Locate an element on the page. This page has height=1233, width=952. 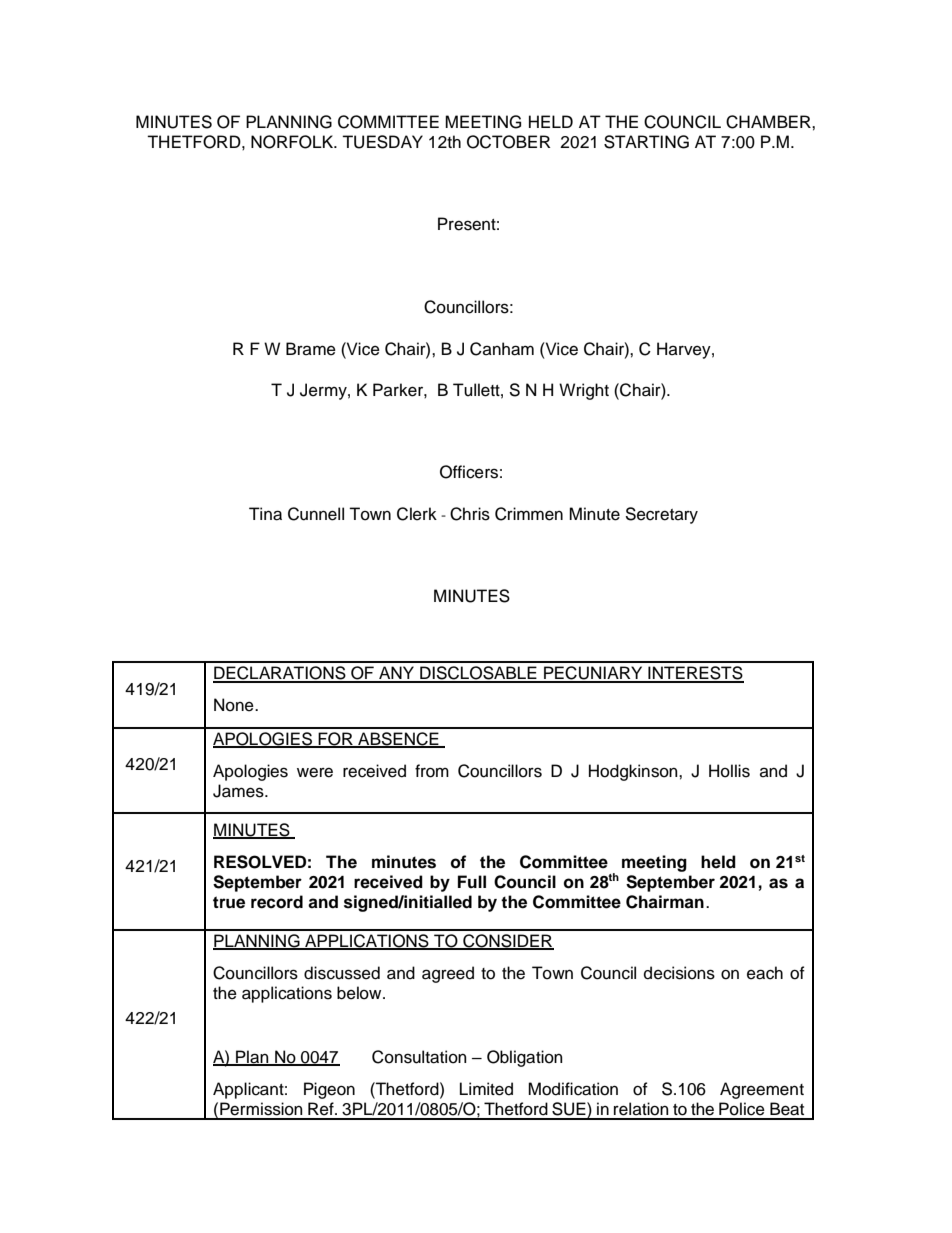
decisions is located at coordinates (679, 973).
